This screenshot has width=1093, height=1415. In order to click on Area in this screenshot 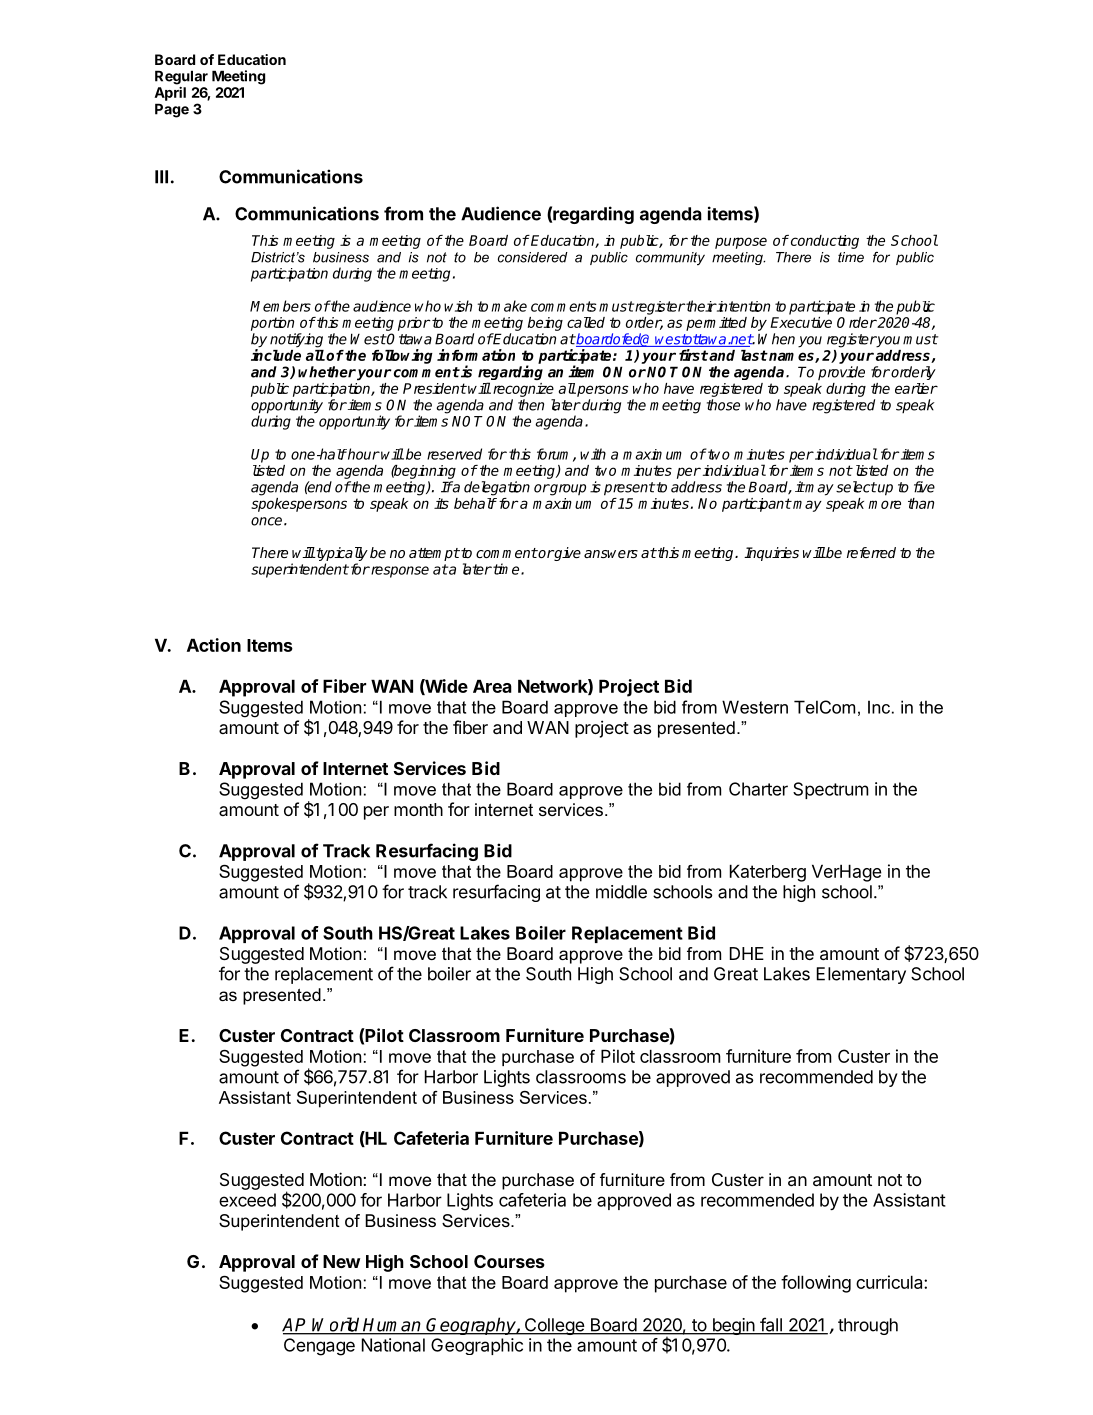, I will do `click(492, 686)`.
